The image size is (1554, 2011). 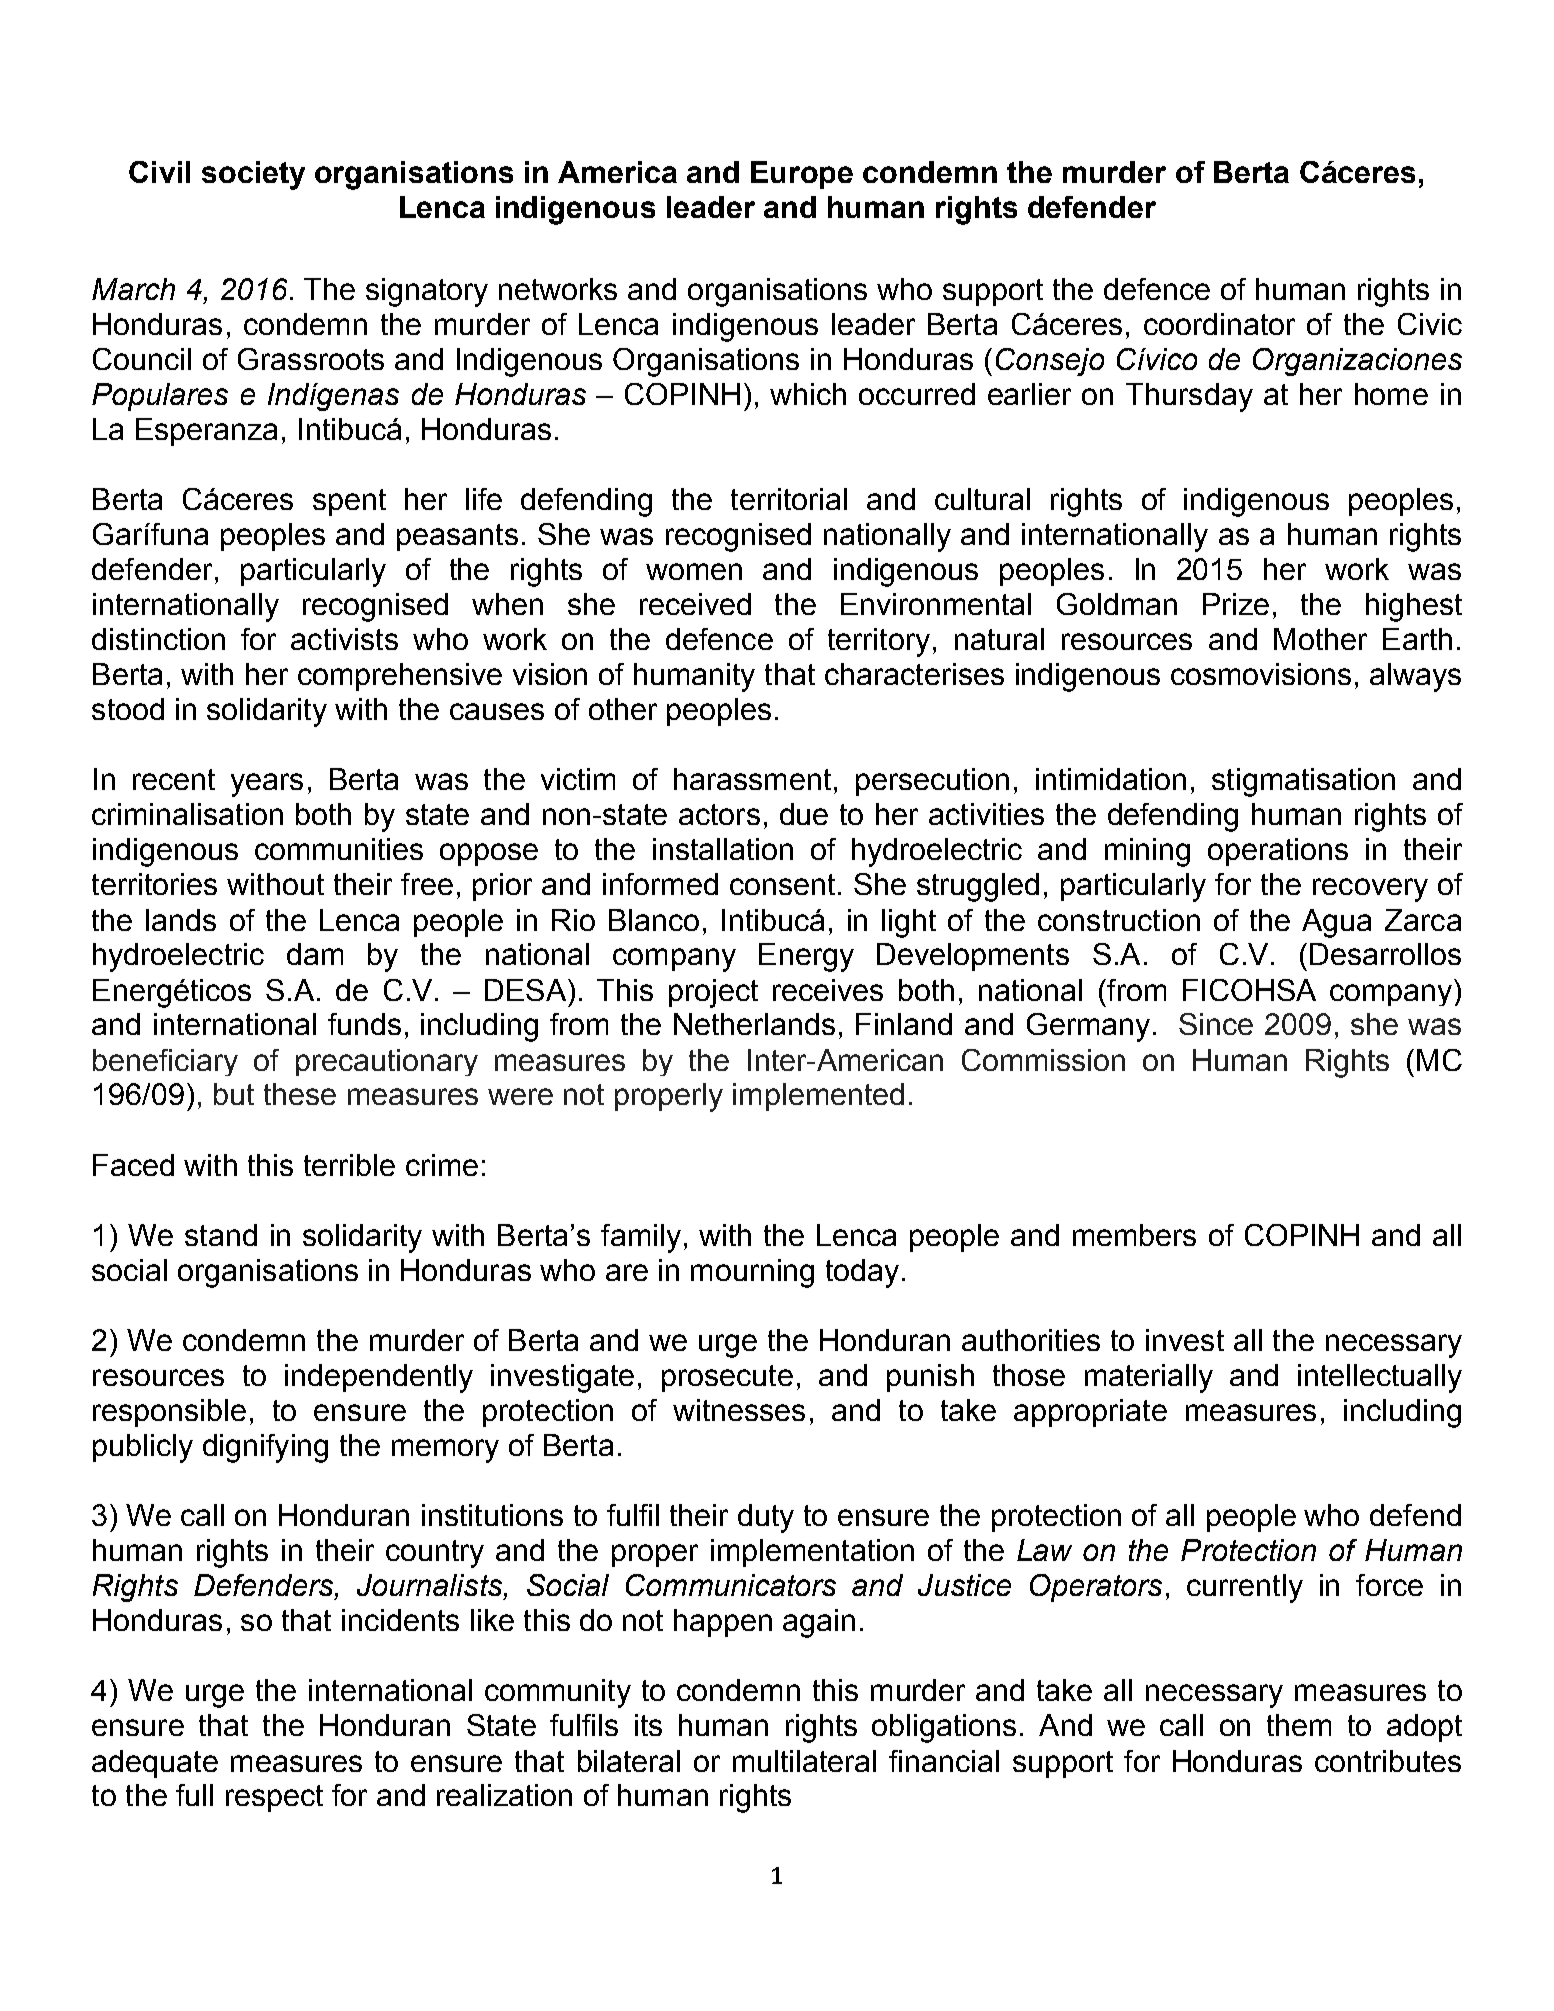 What do you see at coordinates (752, 1273) in the screenshot?
I see `mourning` at bounding box center [752, 1273].
